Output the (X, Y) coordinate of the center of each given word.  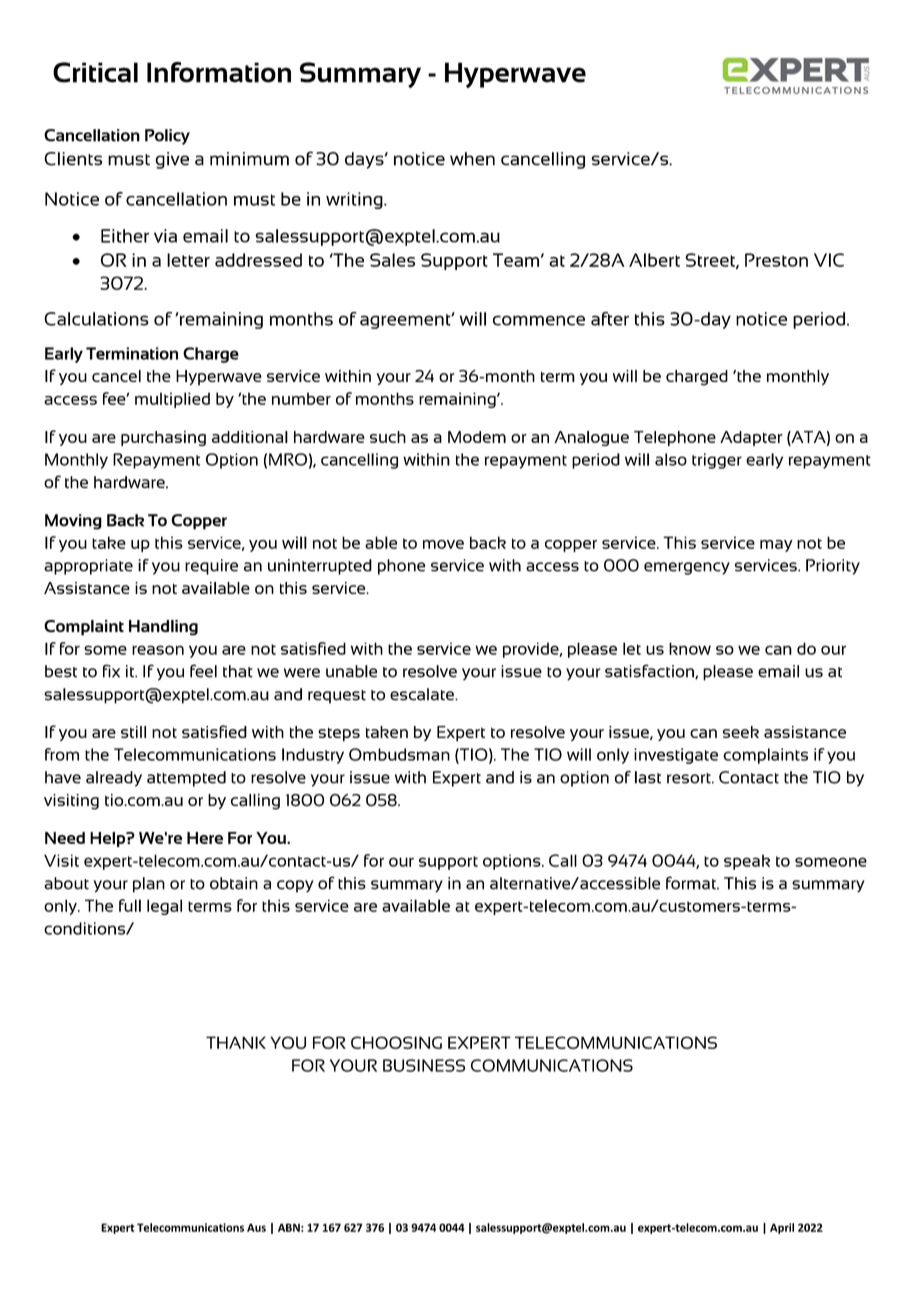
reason (158, 650)
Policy (167, 137)
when (472, 159)
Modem (477, 437)
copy (295, 886)
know (690, 648)
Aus (256, 1227)
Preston (776, 260)
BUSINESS (424, 1065)
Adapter (751, 438)
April (782, 1228)
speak (747, 862)
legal (164, 907)
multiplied (172, 400)
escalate (423, 694)
